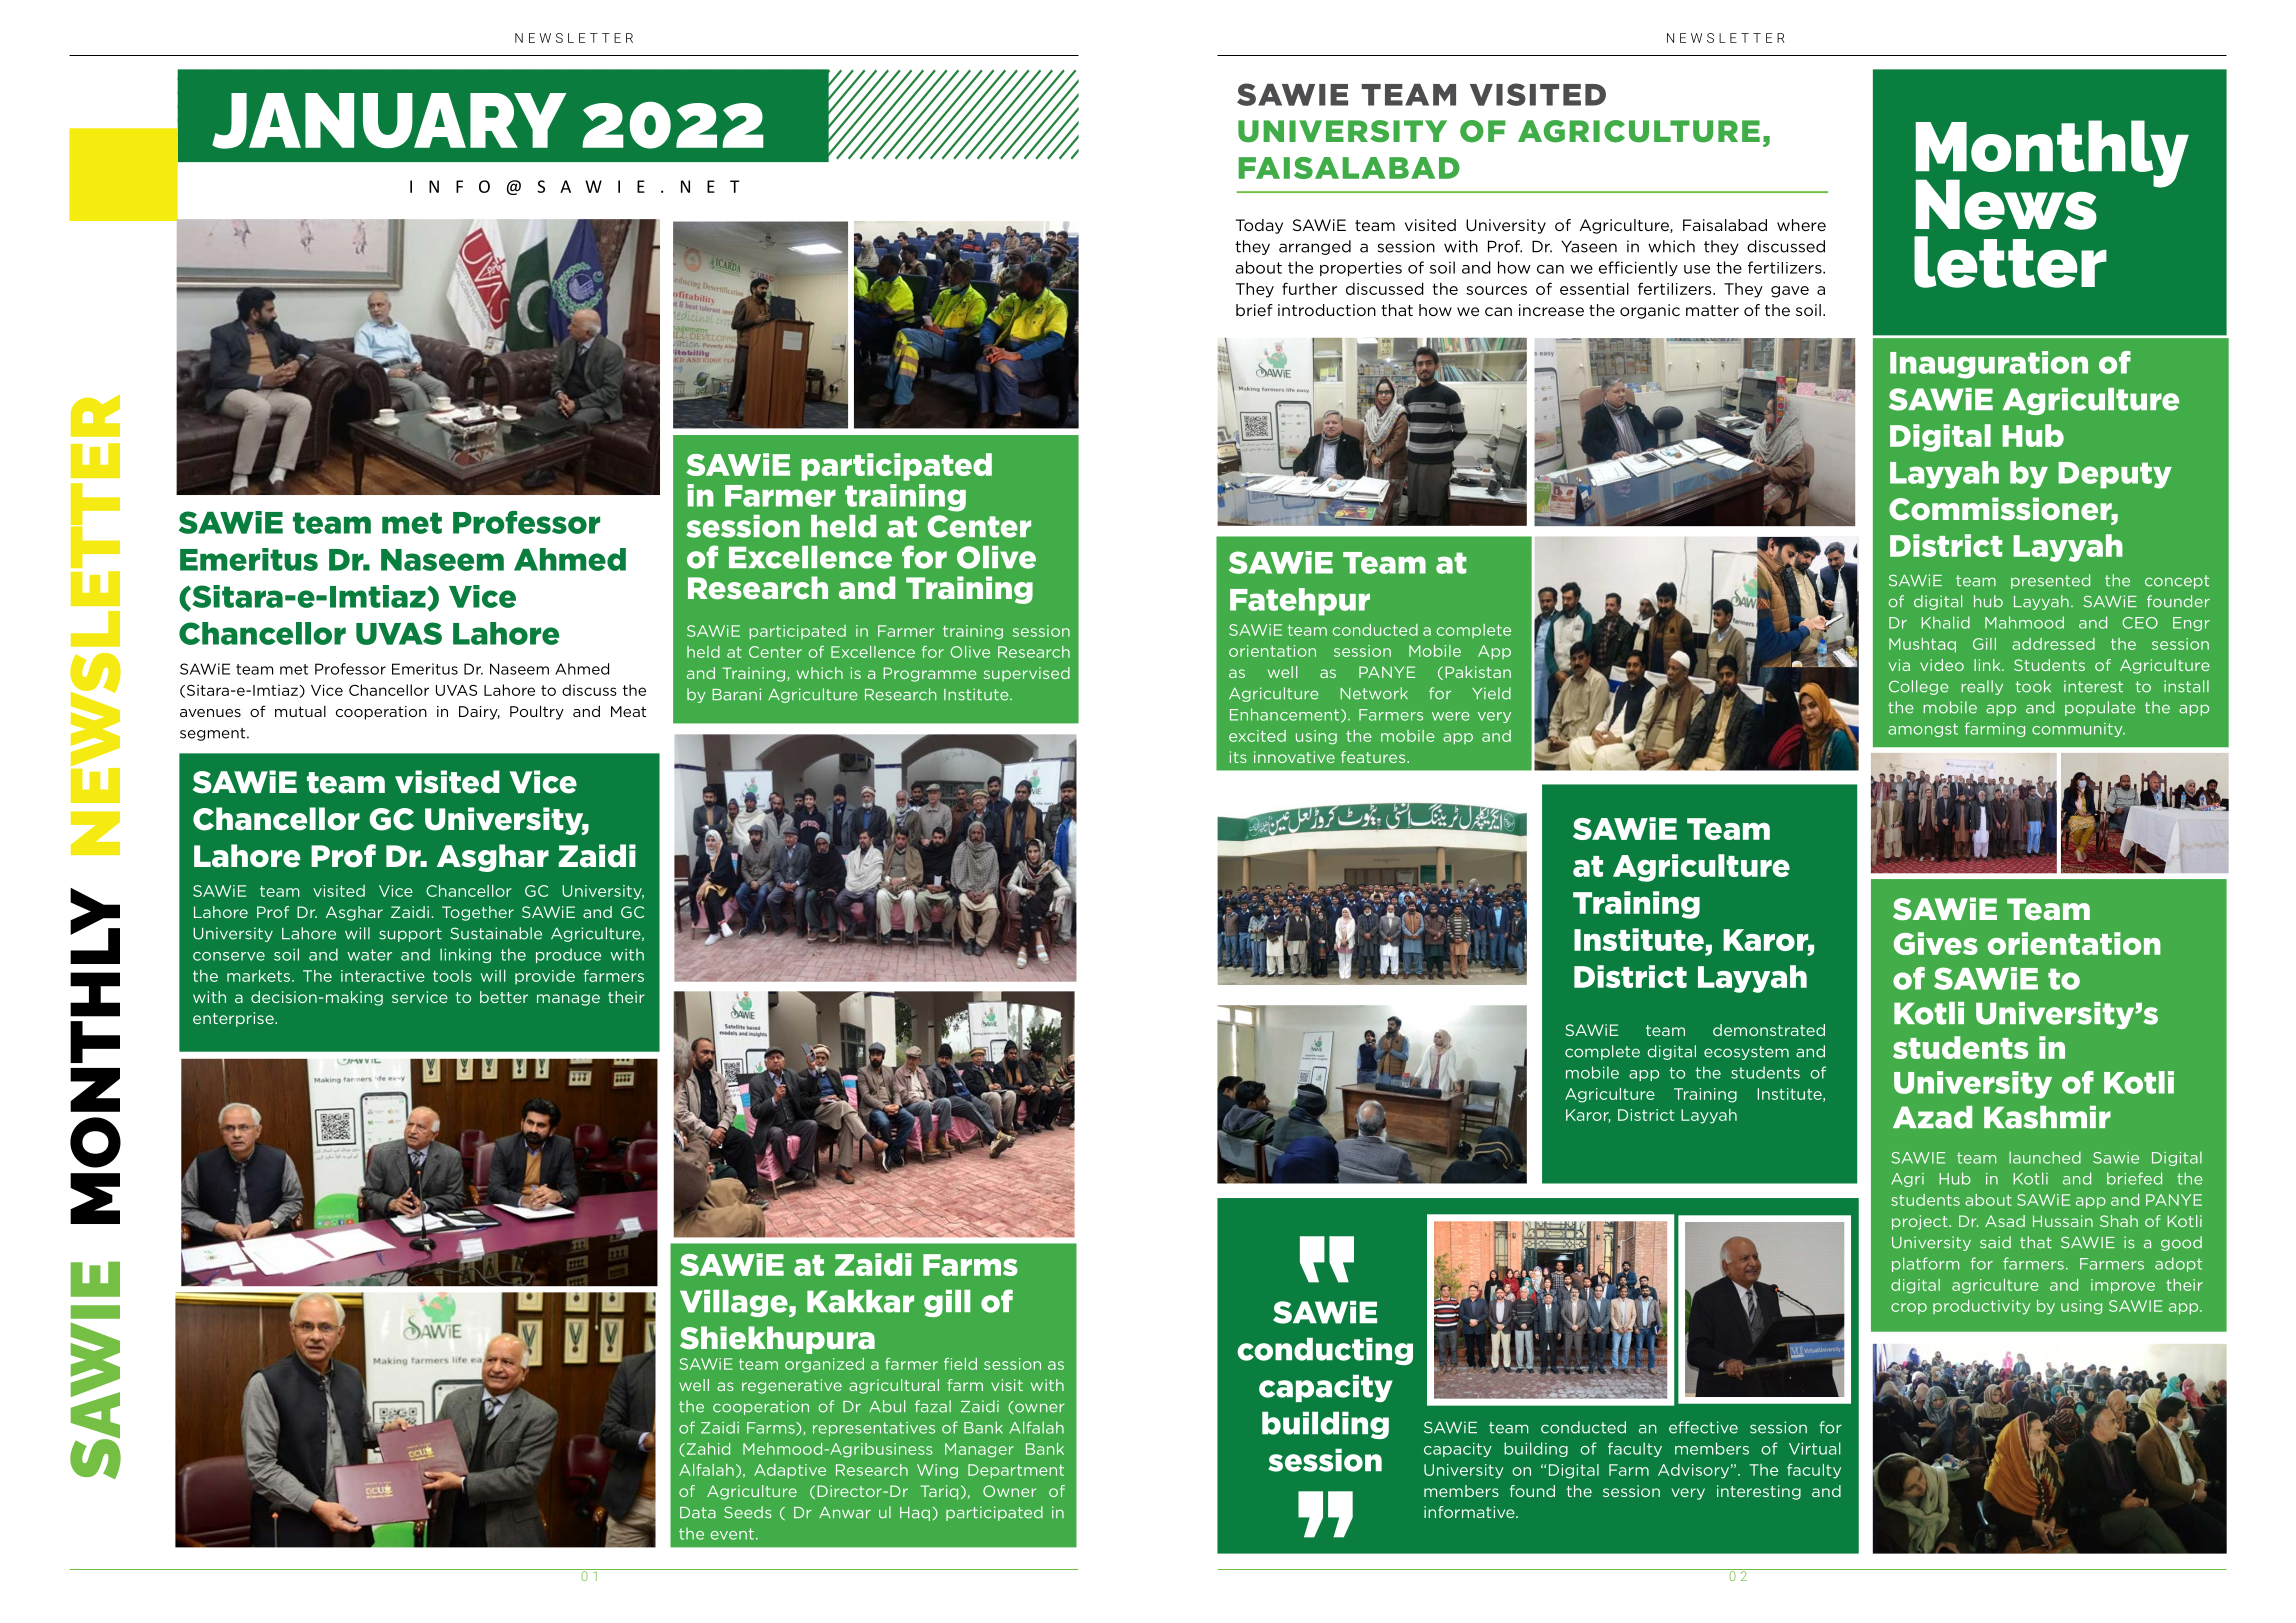 This image has width=2296, height=1623. What do you see at coordinates (1815, 1448) in the image?
I see `Virtual` at bounding box center [1815, 1448].
